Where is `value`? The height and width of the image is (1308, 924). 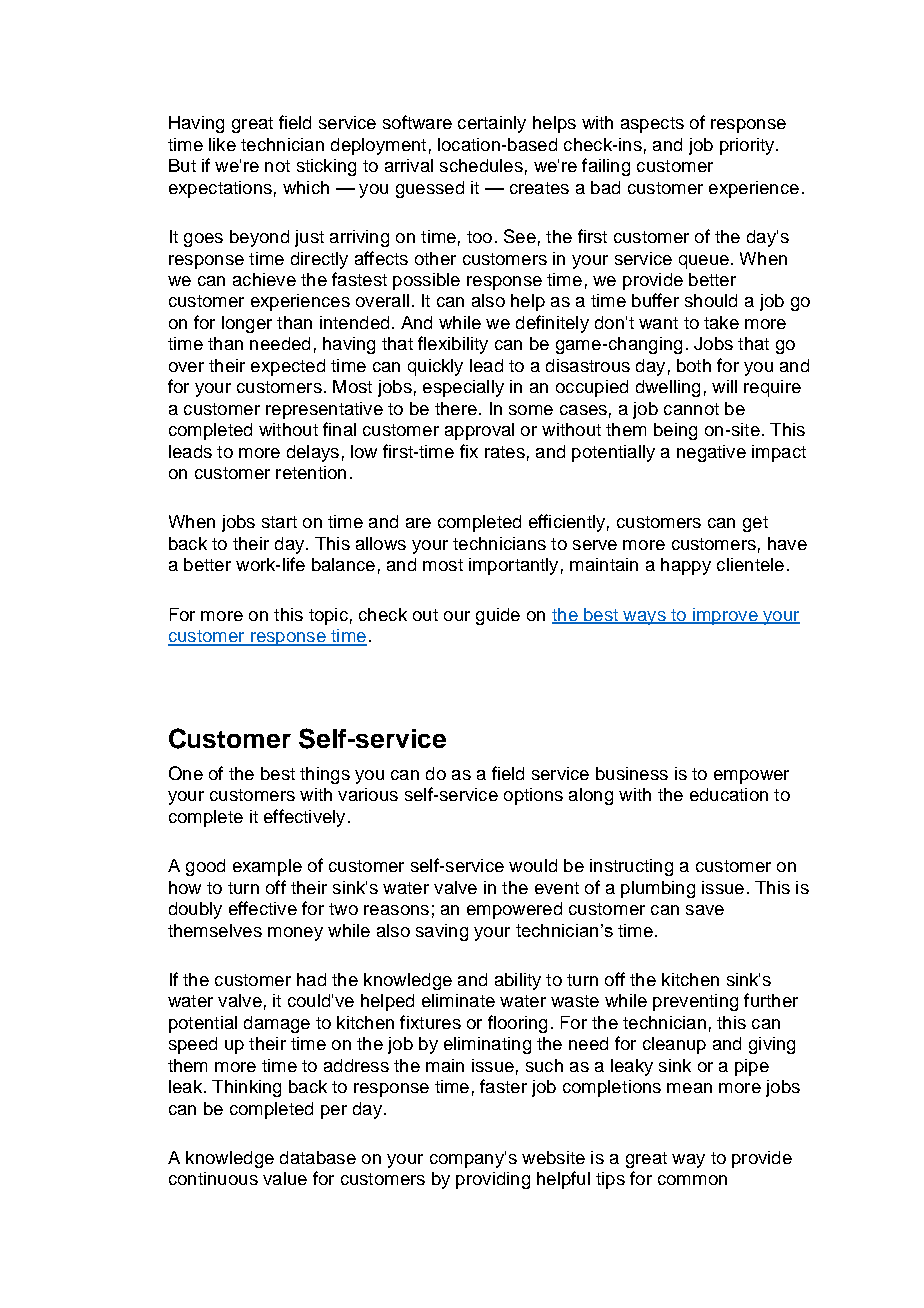 value is located at coordinates (285, 1178).
